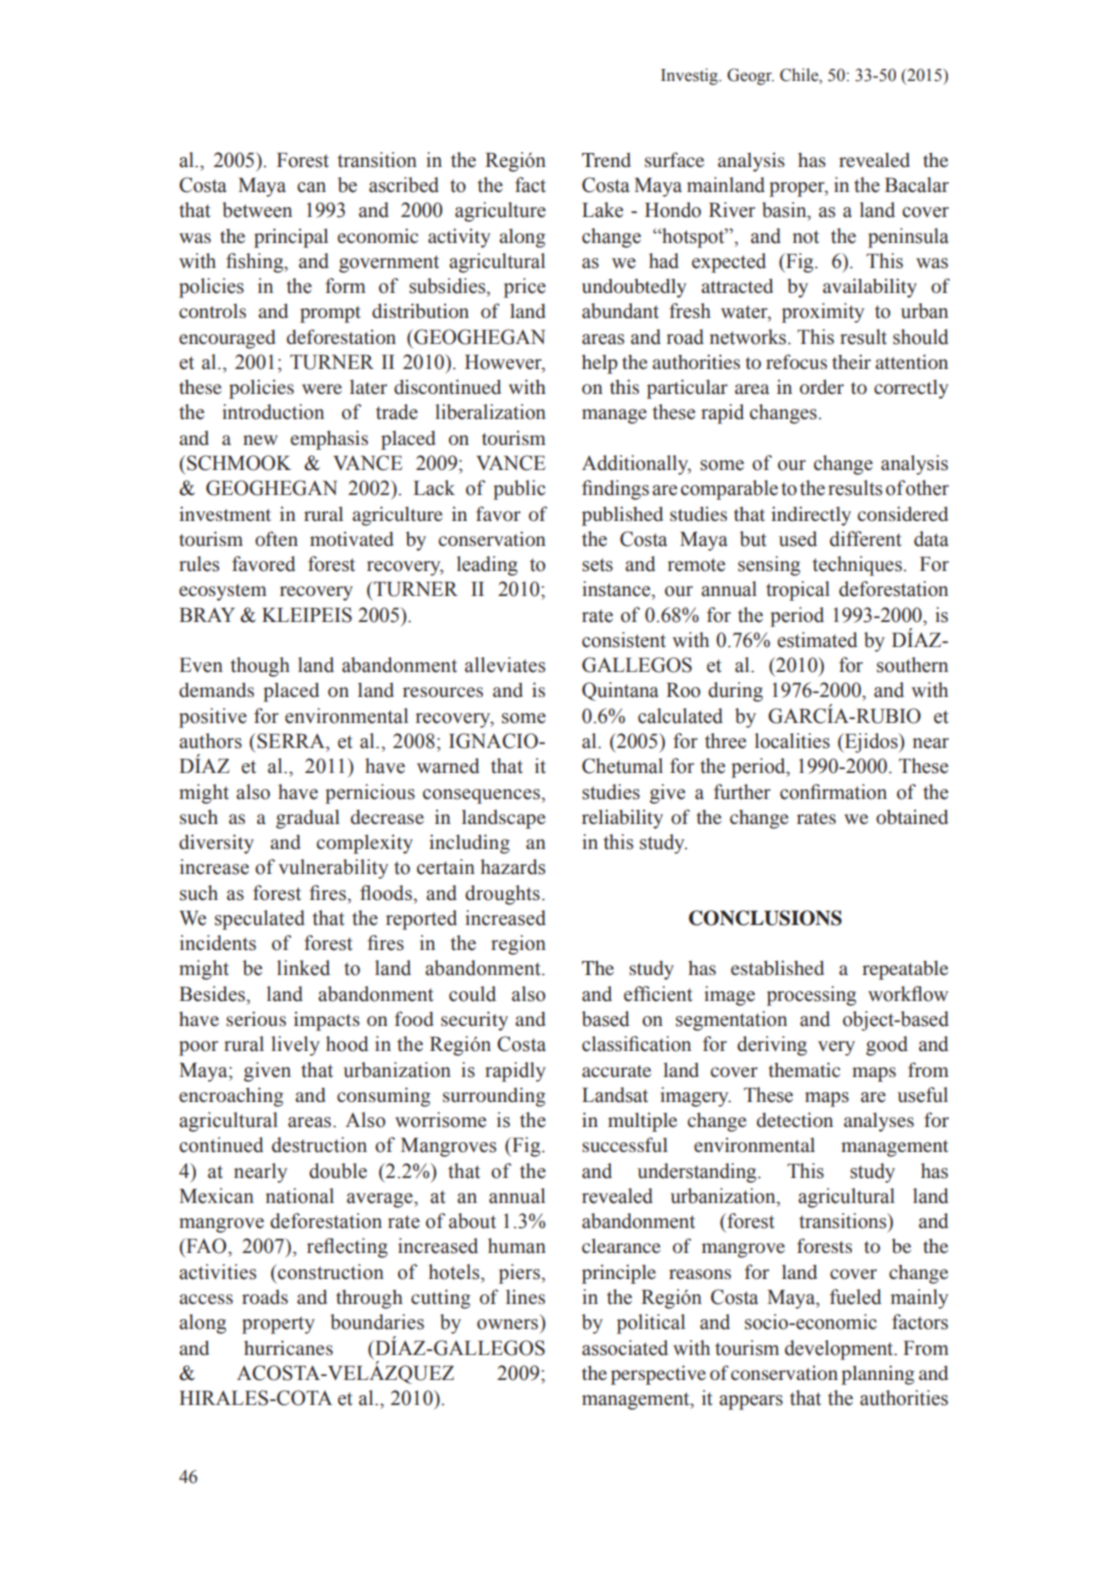  Describe the element at coordinates (276, 538) in the image. I see `often` at that location.
